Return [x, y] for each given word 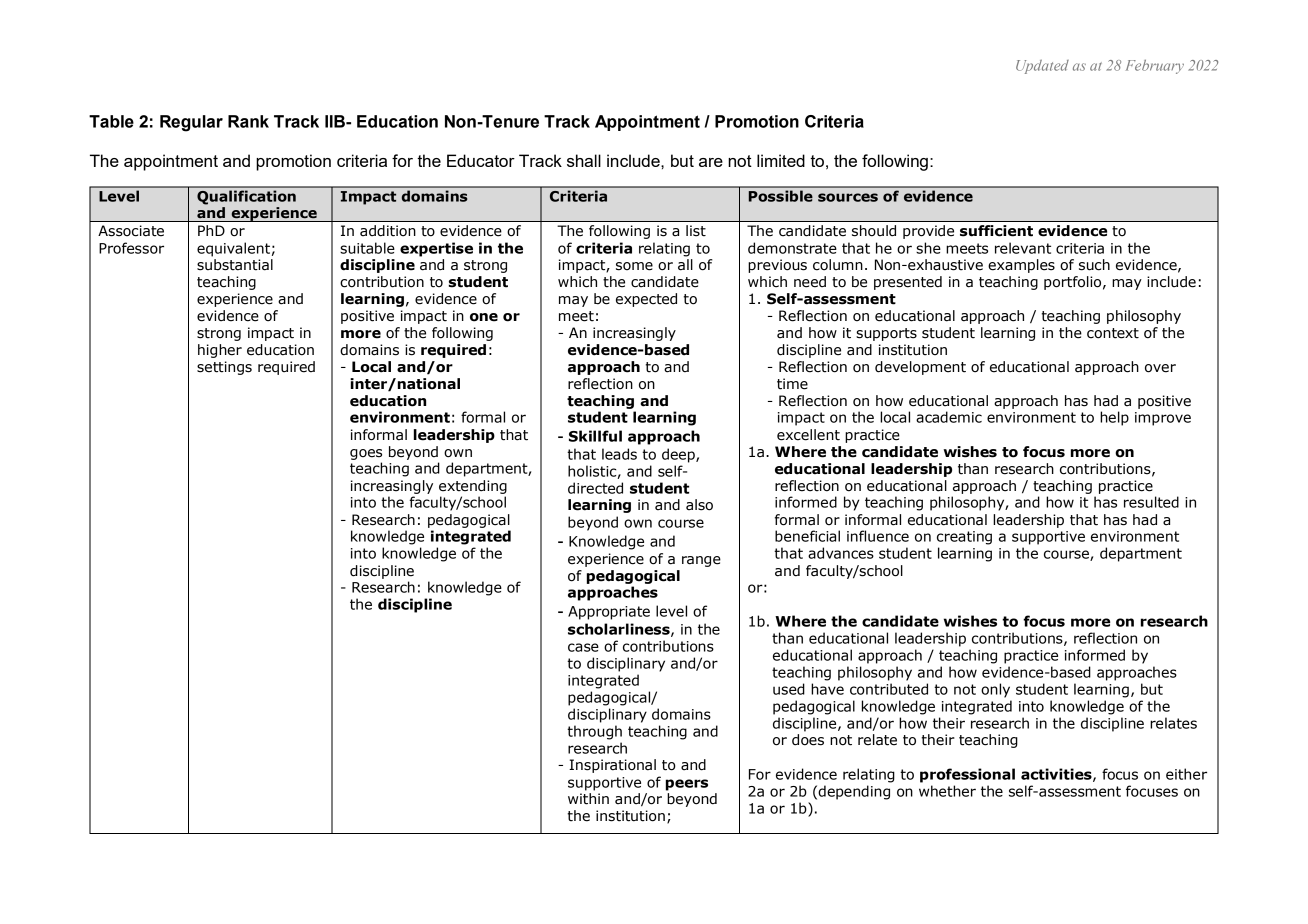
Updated [1042, 67]
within [588, 799]
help [1114, 418]
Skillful [595, 436]
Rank [248, 121]
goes [366, 454]
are [711, 162]
